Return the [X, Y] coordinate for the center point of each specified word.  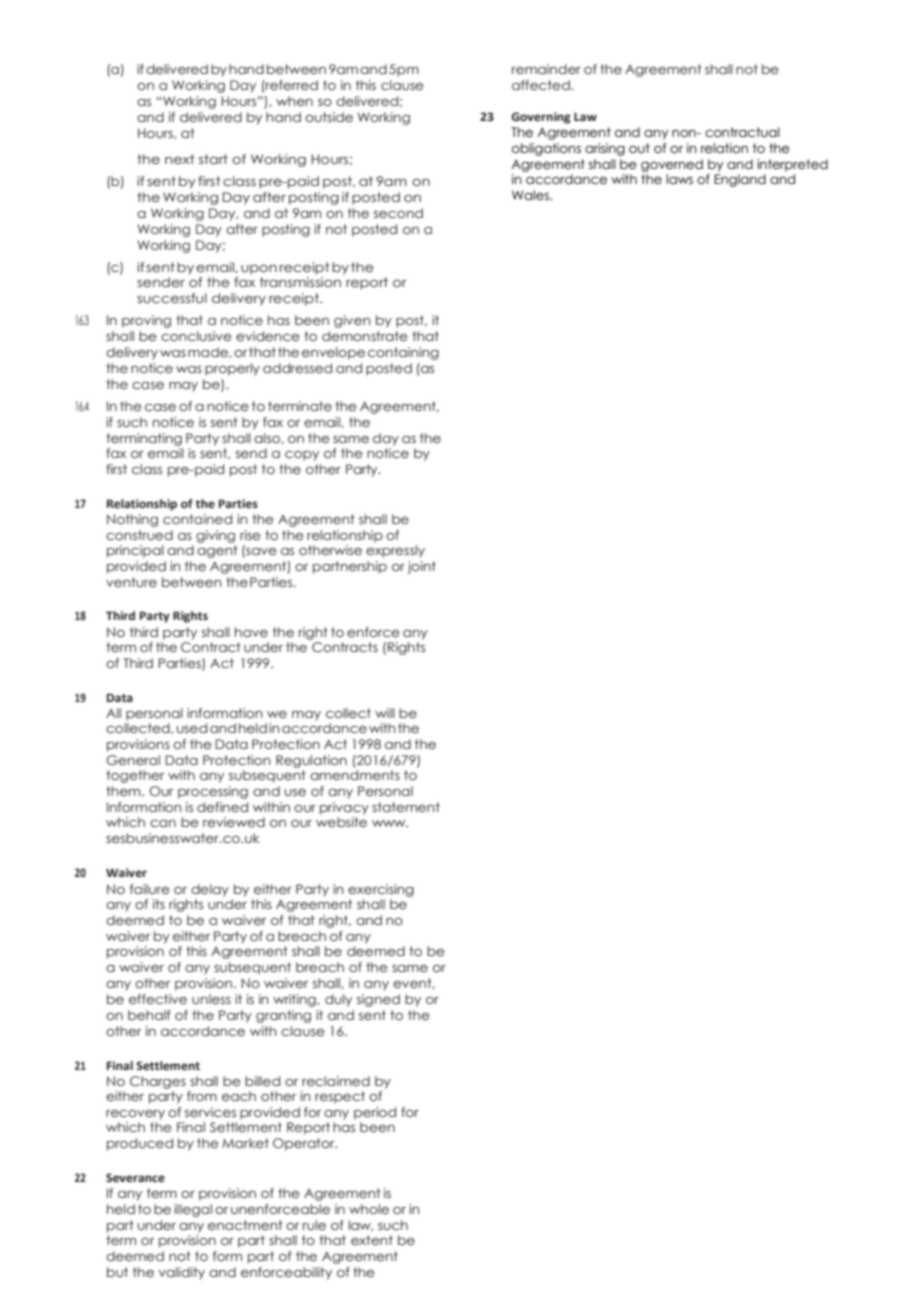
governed [672, 165]
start [213, 159]
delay [210, 890]
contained [197, 519]
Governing [541, 118]
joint [422, 567]
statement [406, 807]
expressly [395, 551]
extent [372, 1240]
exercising [381, 890]
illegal [193, 1210]
